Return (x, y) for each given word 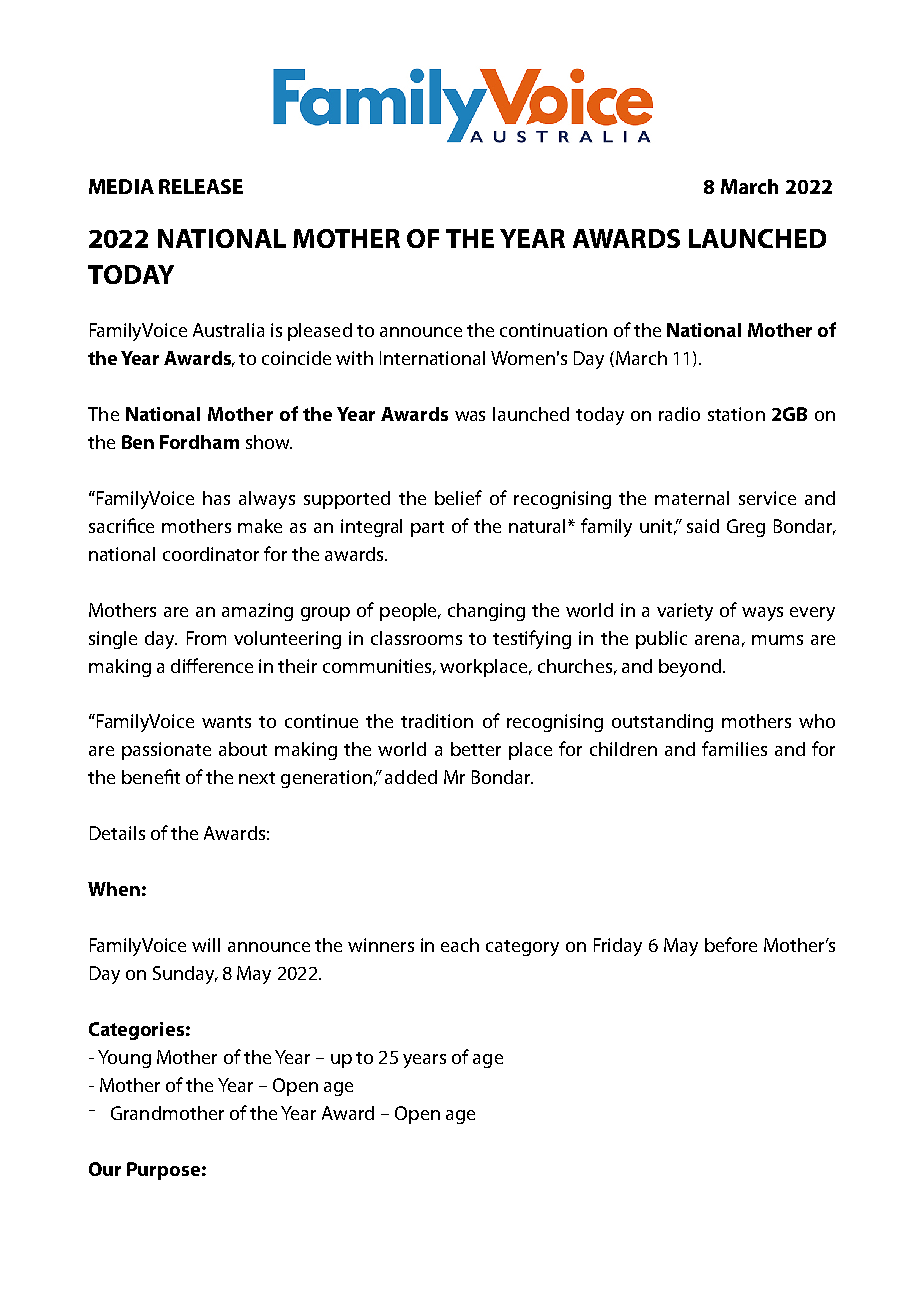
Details (117, 833)
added (411, 777)
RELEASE (201, 186)
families (734, 748)
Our (105, 1169)
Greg (746, 528)
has (216, 498)
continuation (553, 330)
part (427, 529)
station (736, 414)
